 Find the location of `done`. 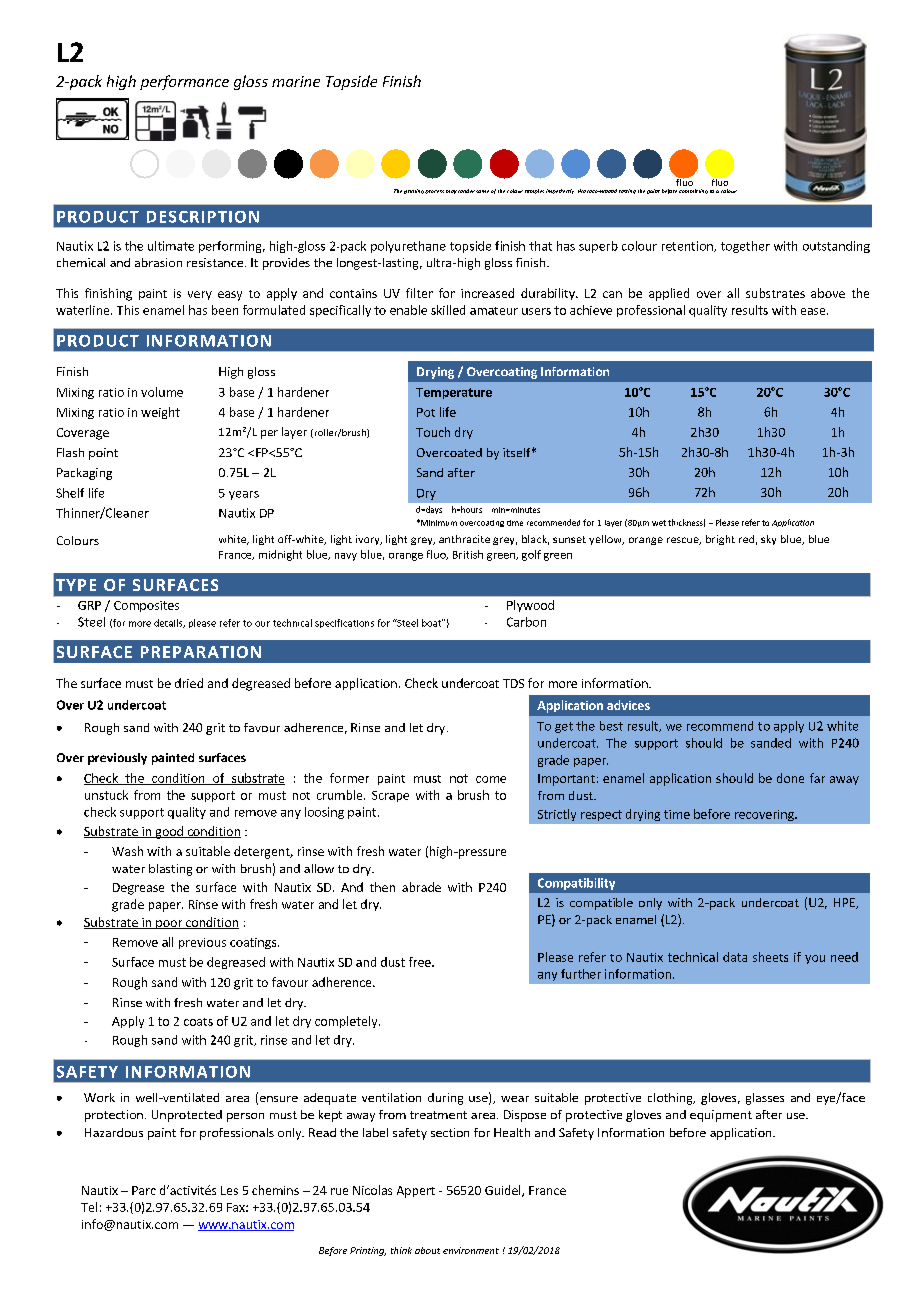

done is located at coordinates (790, 778).
